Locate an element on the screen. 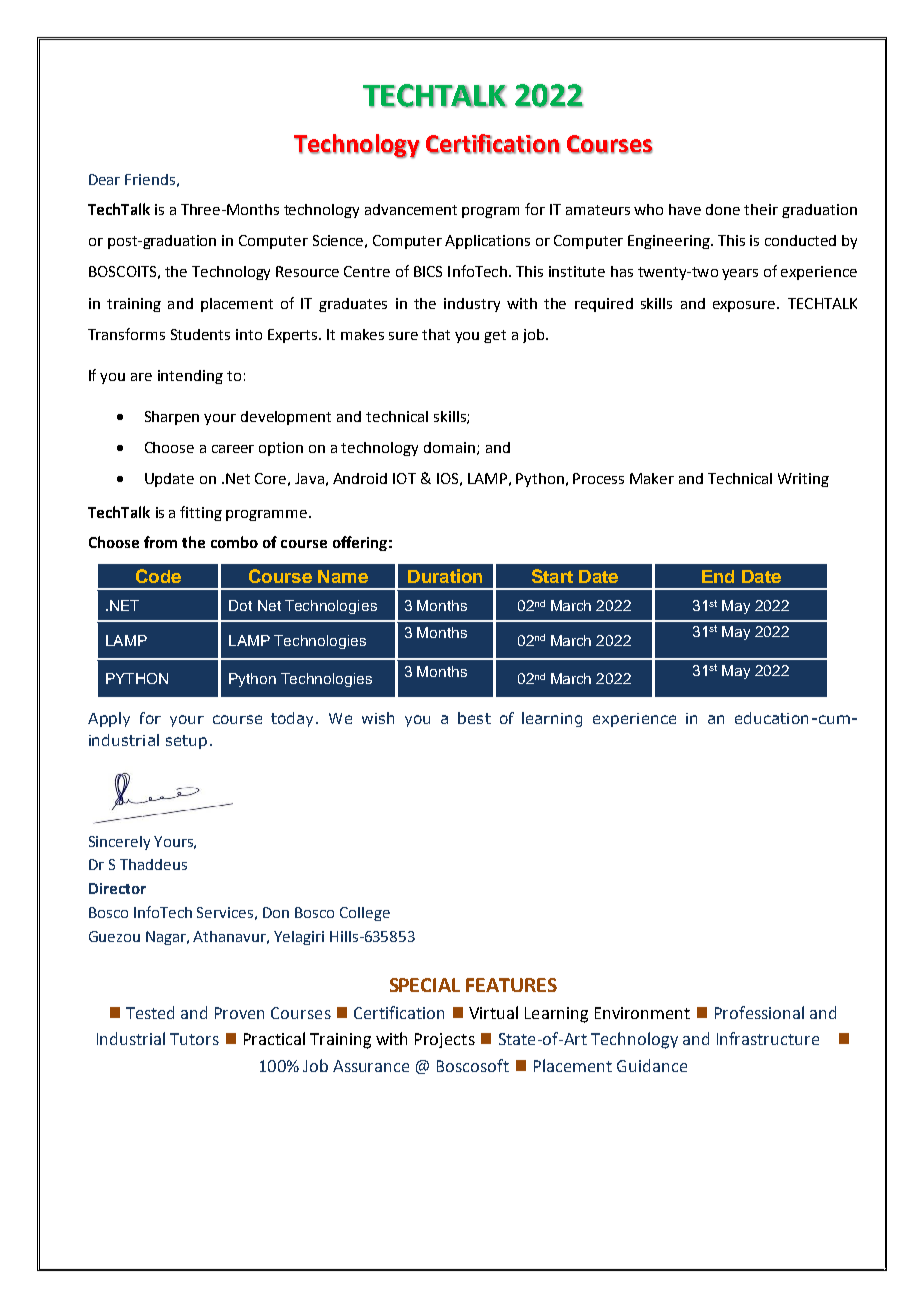 The height and width of the screenshot is (1308, 924). Tutors is located at coordinates (194, 1039).
